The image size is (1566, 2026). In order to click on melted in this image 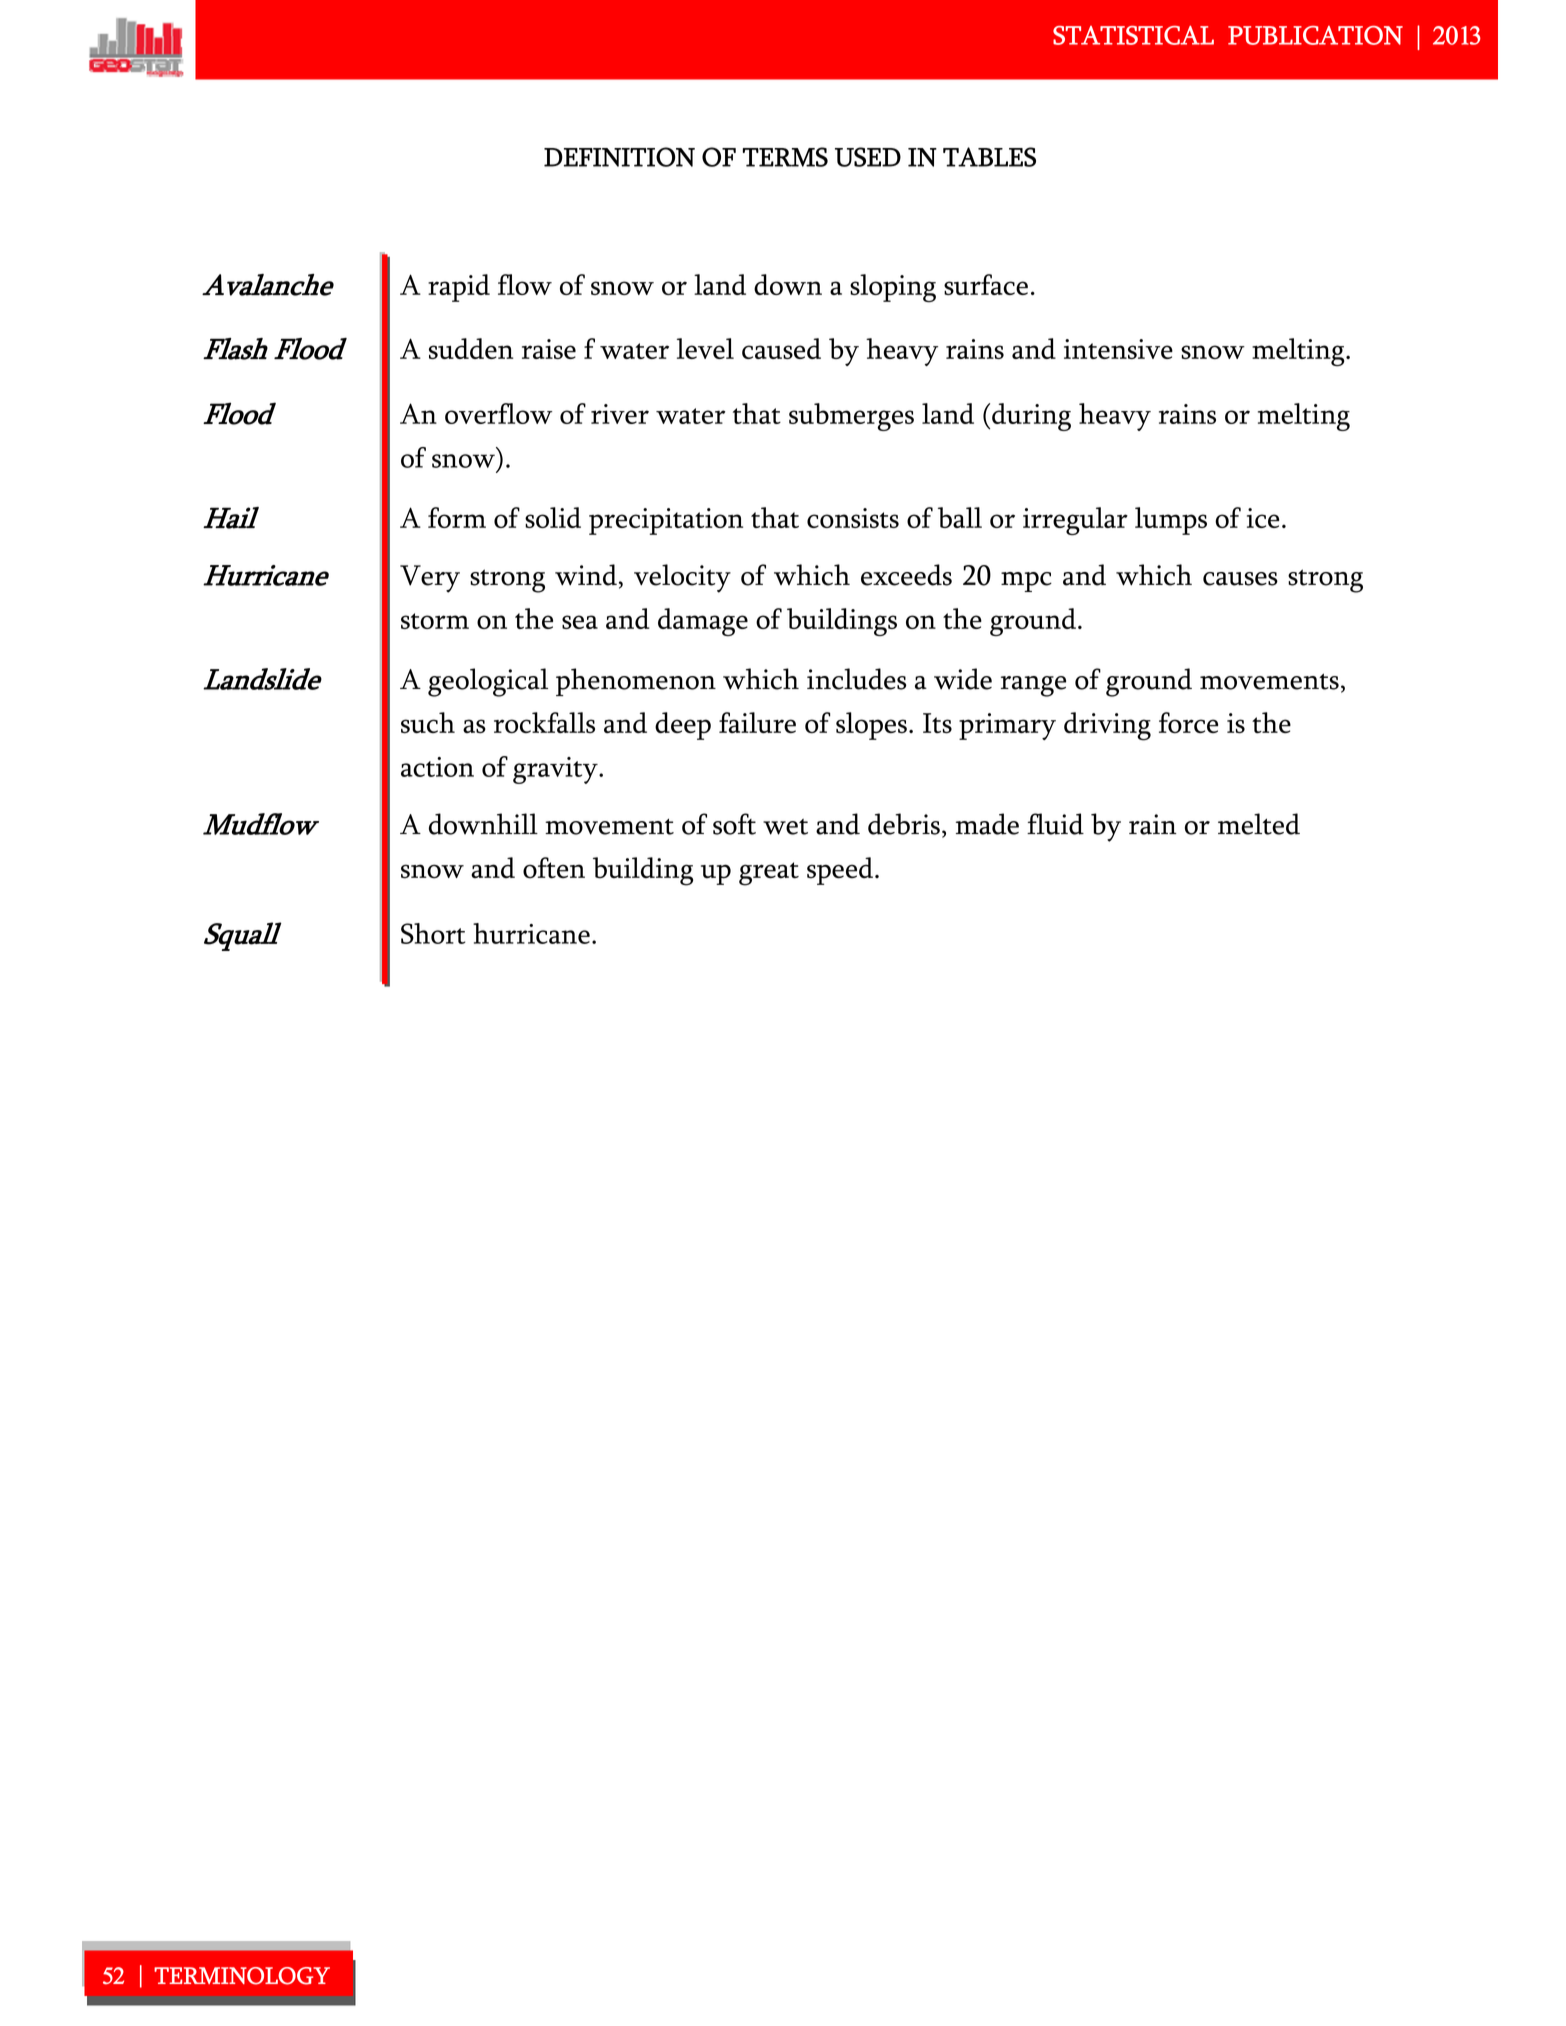, I will do `click(1259, 824)`.
